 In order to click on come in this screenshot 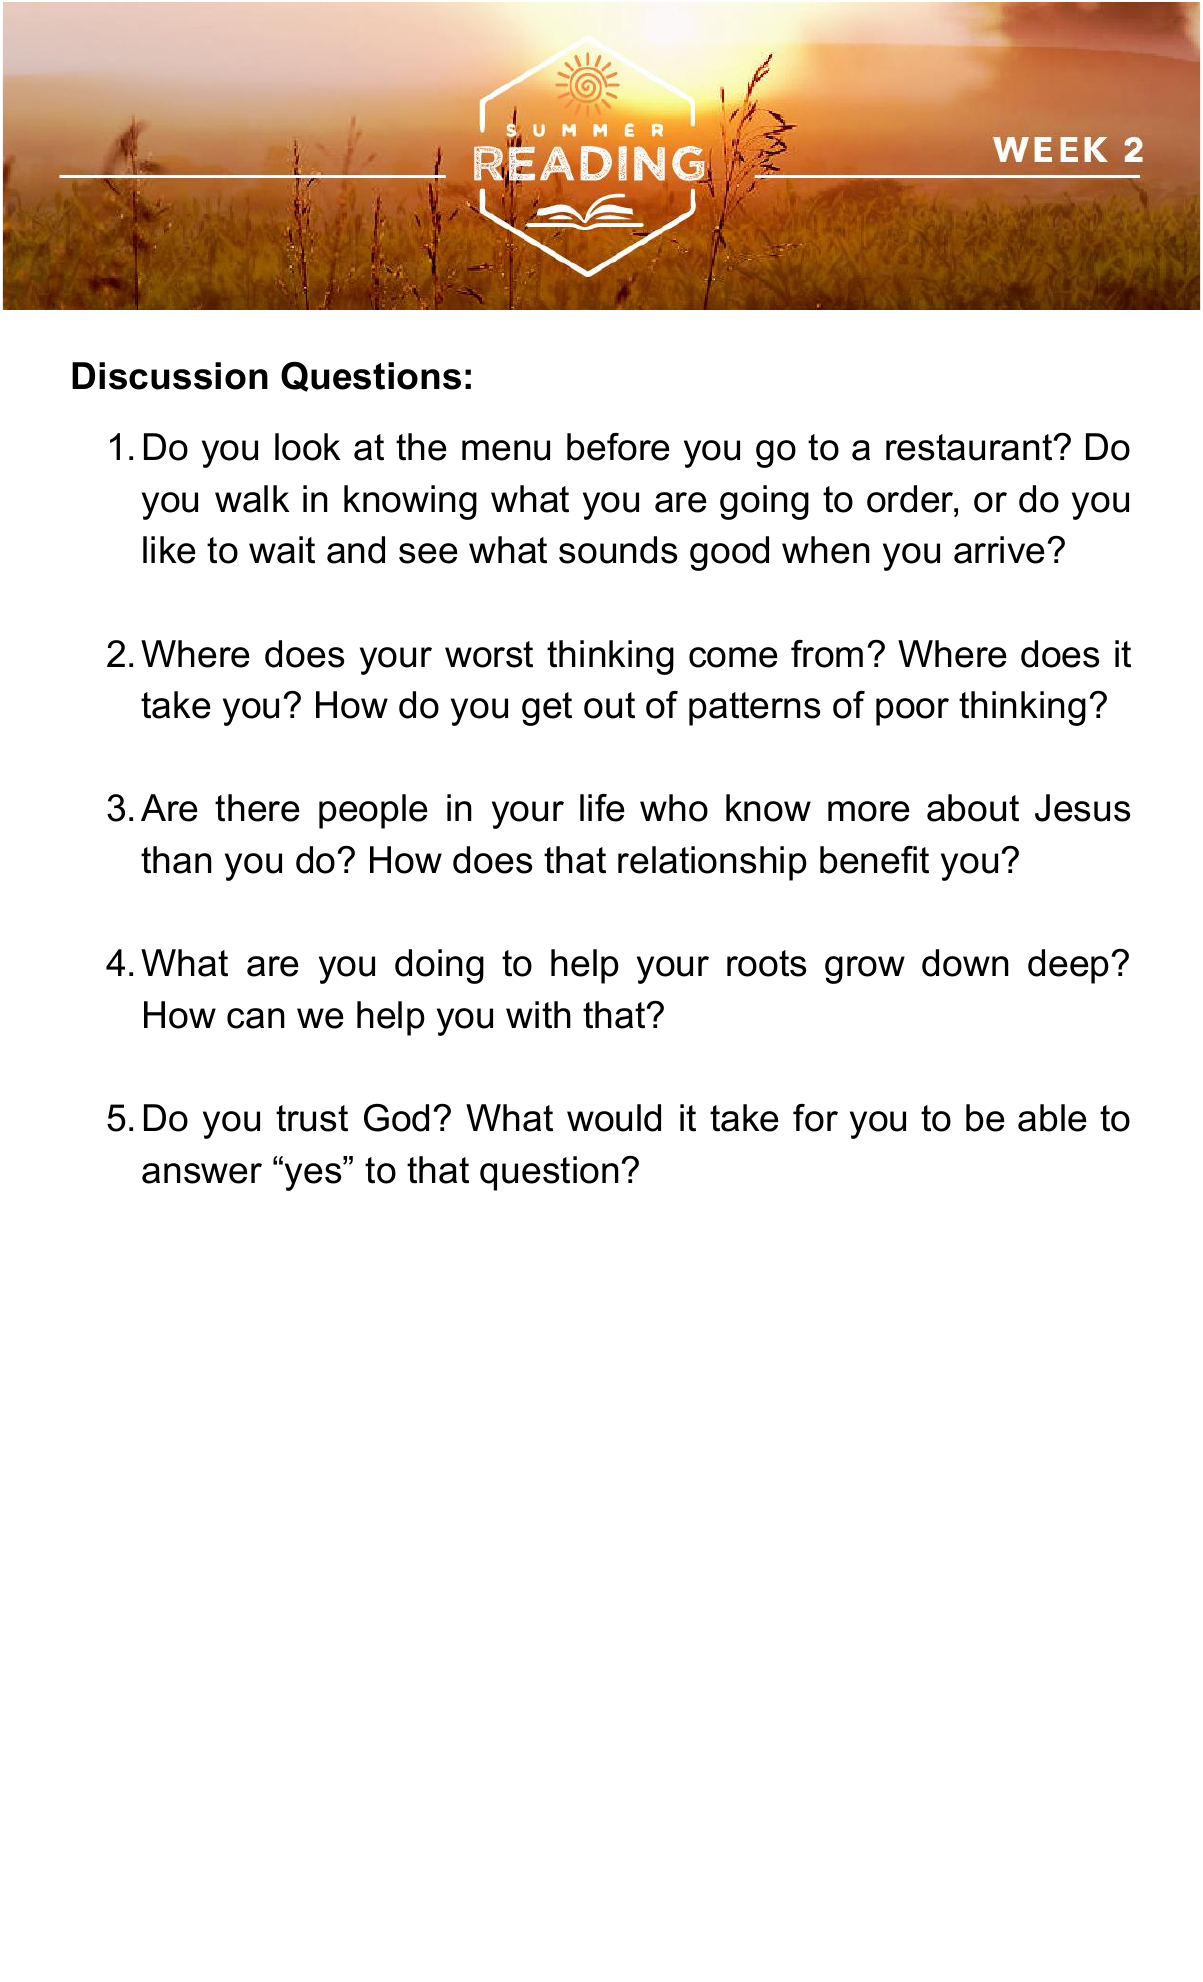, I will do `click(733, 657)`.
